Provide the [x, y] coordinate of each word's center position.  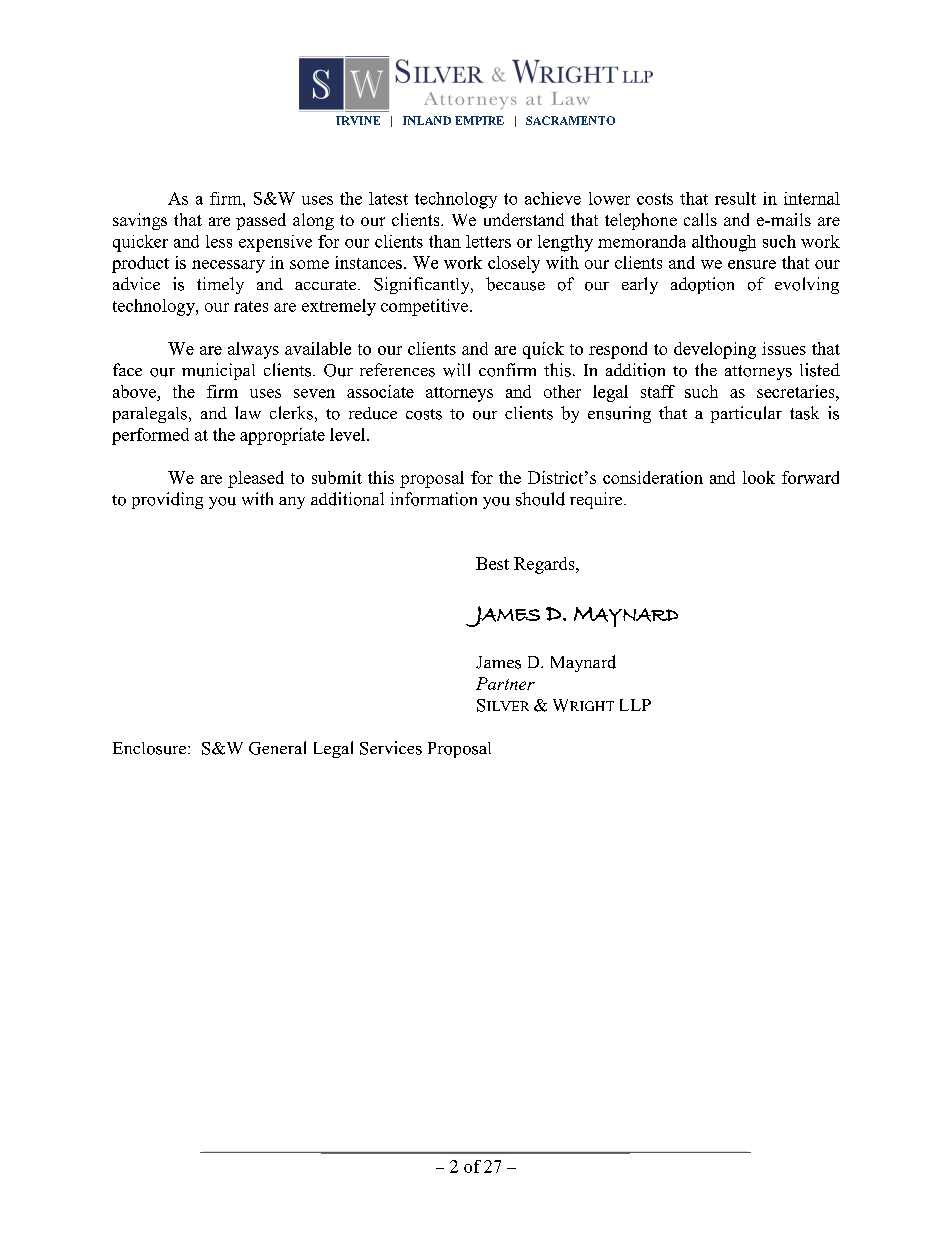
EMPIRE [479, 120]
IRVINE [358, 120]
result [735, 198]
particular [746, 414]
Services [391, 748]
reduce [373, 413]
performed [150, 436]
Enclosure [151, 748]
